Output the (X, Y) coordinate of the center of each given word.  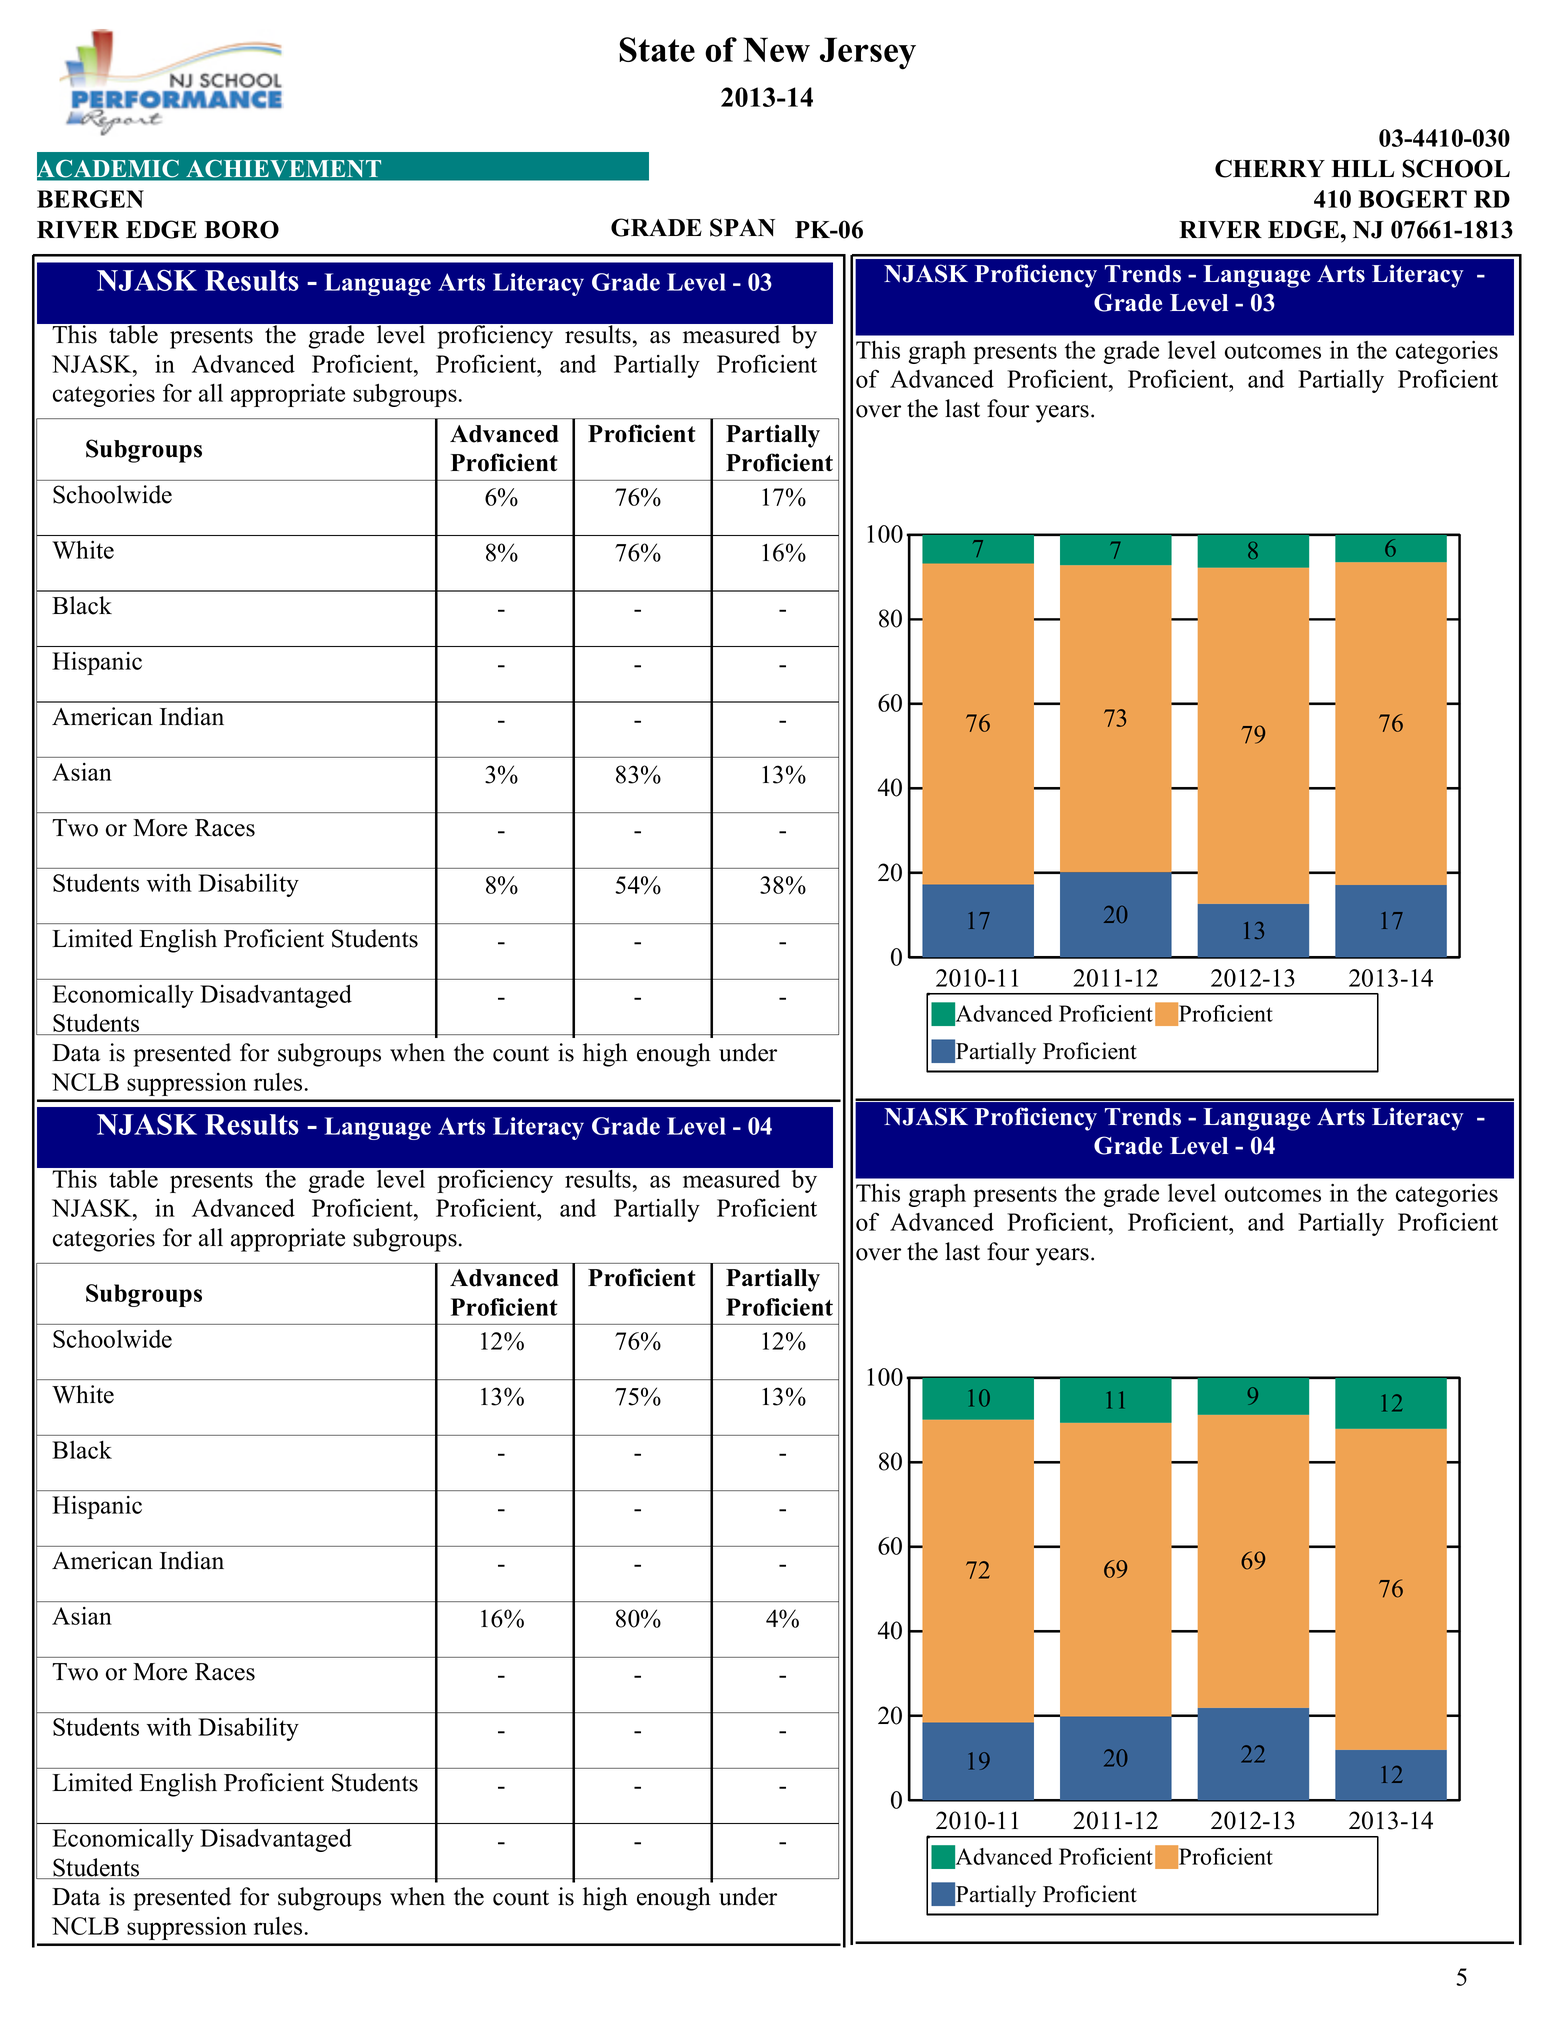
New (776, 49)
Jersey (868, 53)
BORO (241, 229)
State (657, 49)
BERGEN (90, 199)
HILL (1362, 168)
